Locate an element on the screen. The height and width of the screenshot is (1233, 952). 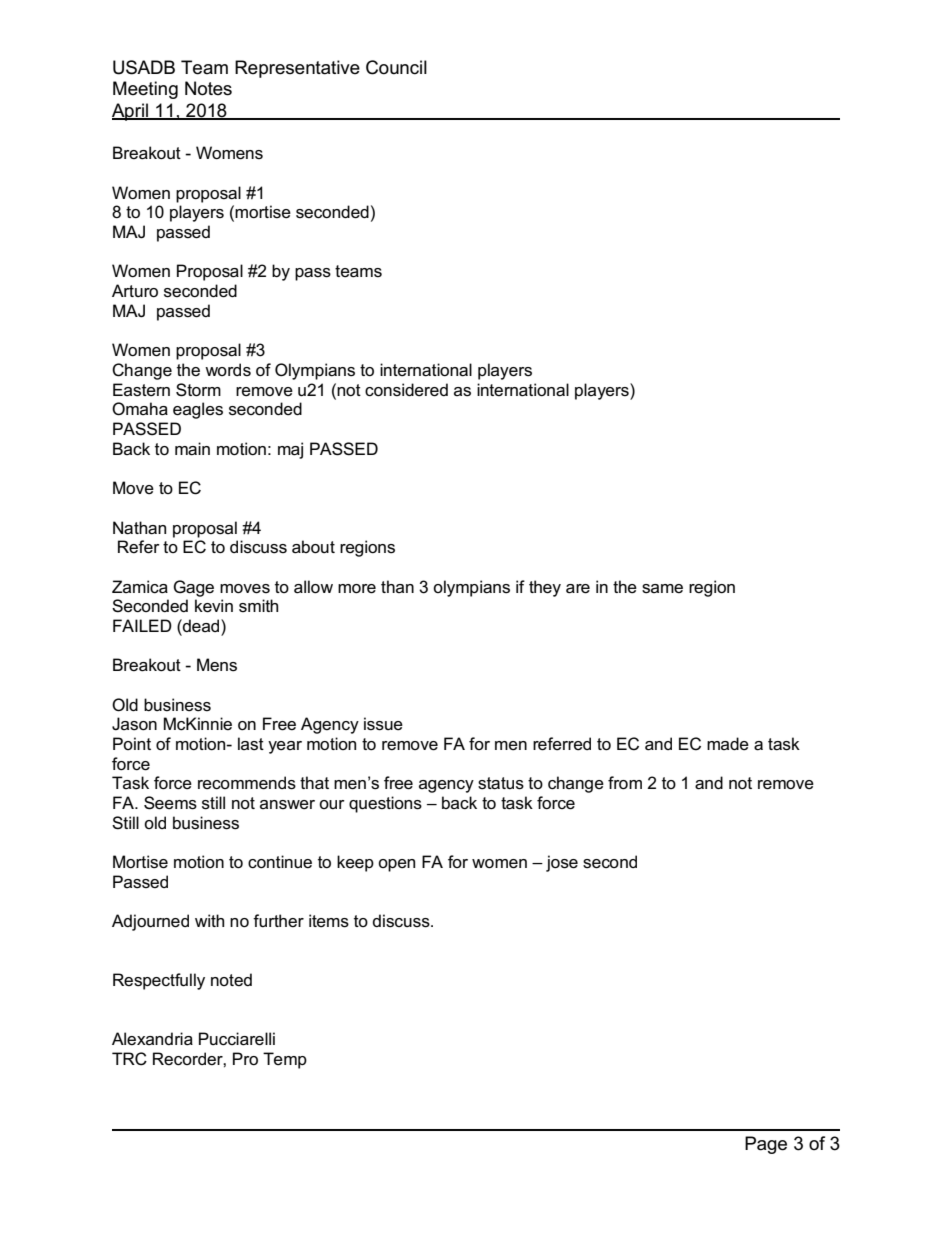
more is located at coordinates (357, 589).
